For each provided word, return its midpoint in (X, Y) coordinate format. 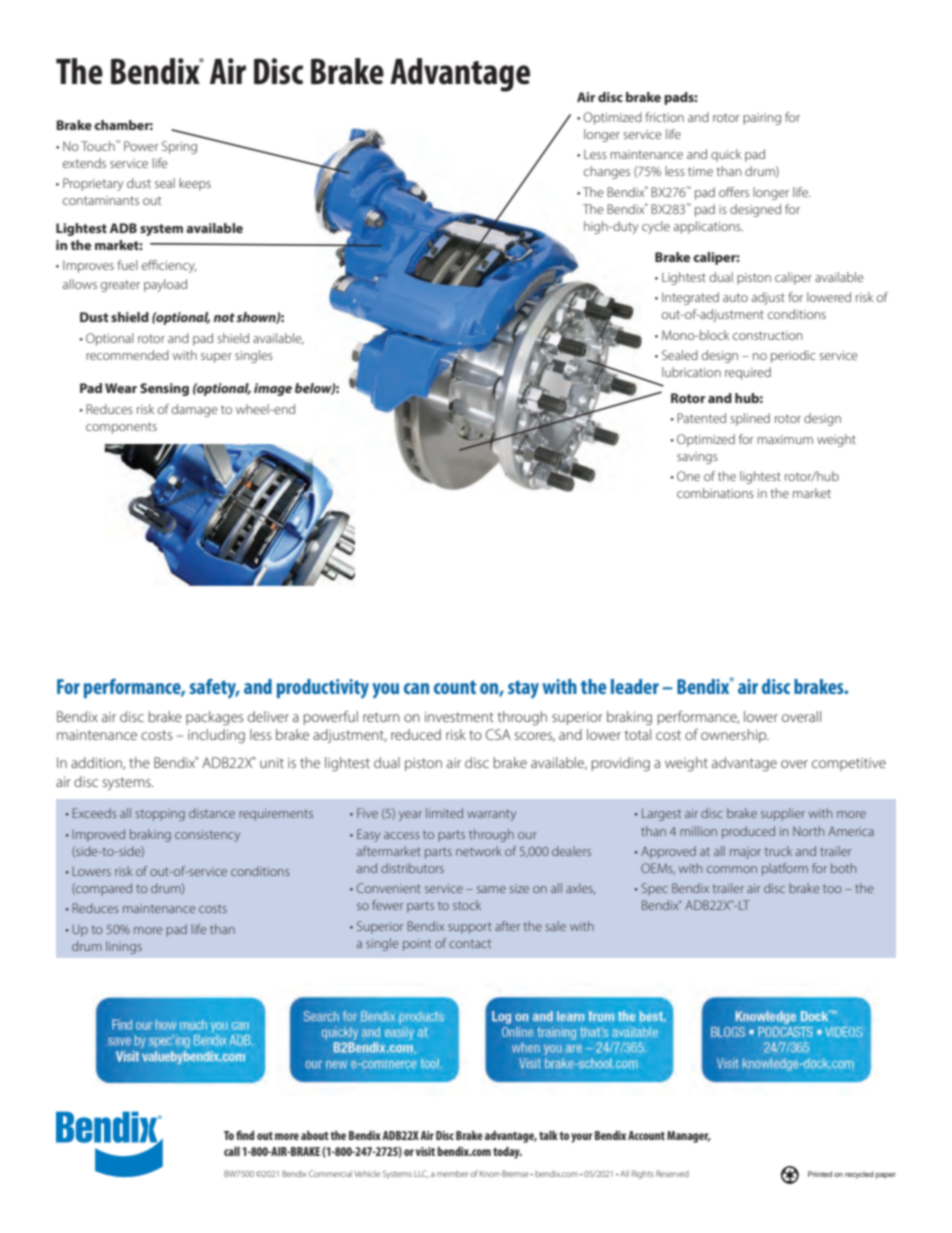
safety (214, 689)
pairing (762, 119)
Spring (179, 147)
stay (523, 689)
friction (664, 117)
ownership (735, 736)
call (232, 1151)
